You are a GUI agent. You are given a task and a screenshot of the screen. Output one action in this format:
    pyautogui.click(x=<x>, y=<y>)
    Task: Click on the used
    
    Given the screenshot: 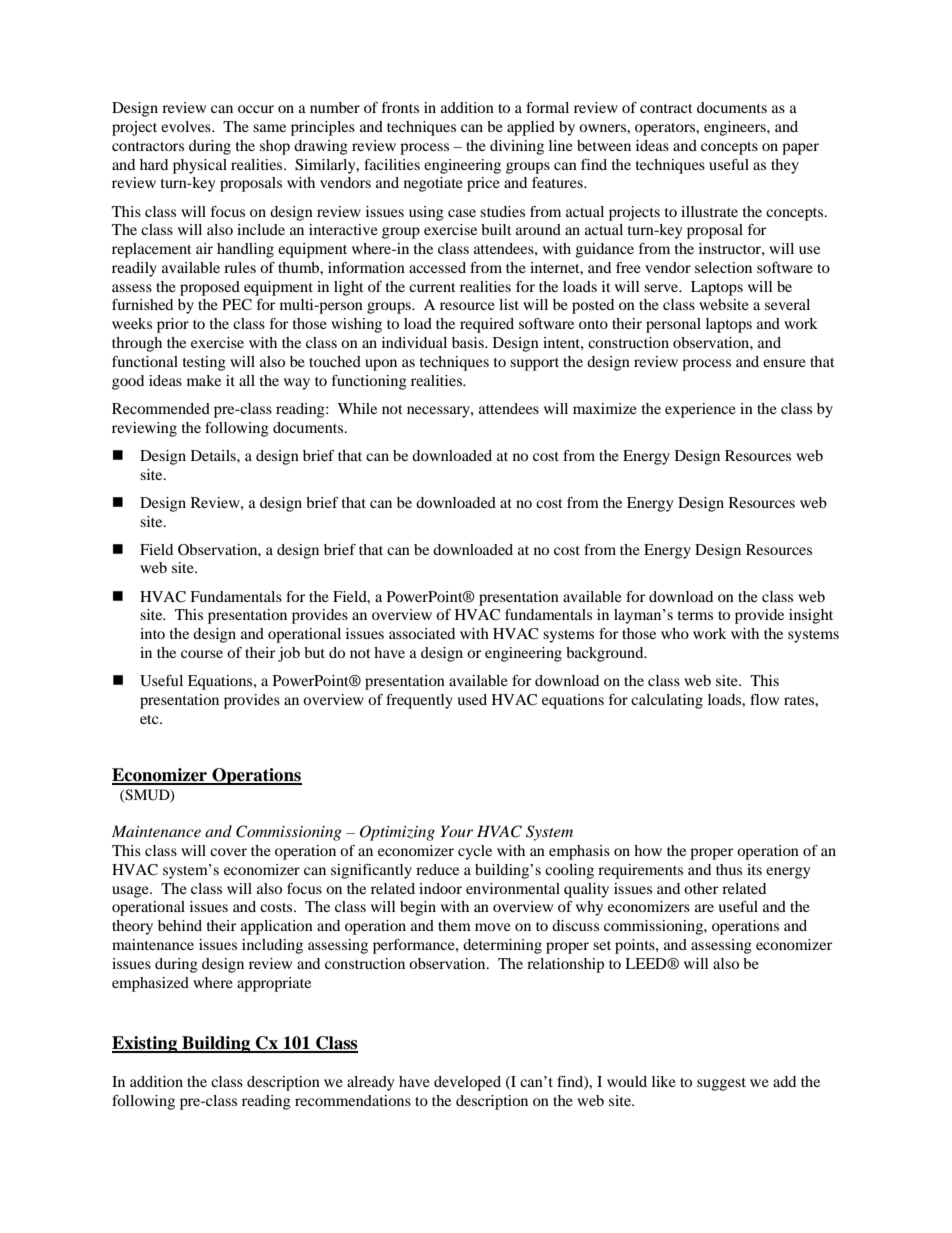 What is the action you would take?
    pyautogui.click(x=472, y=699)
